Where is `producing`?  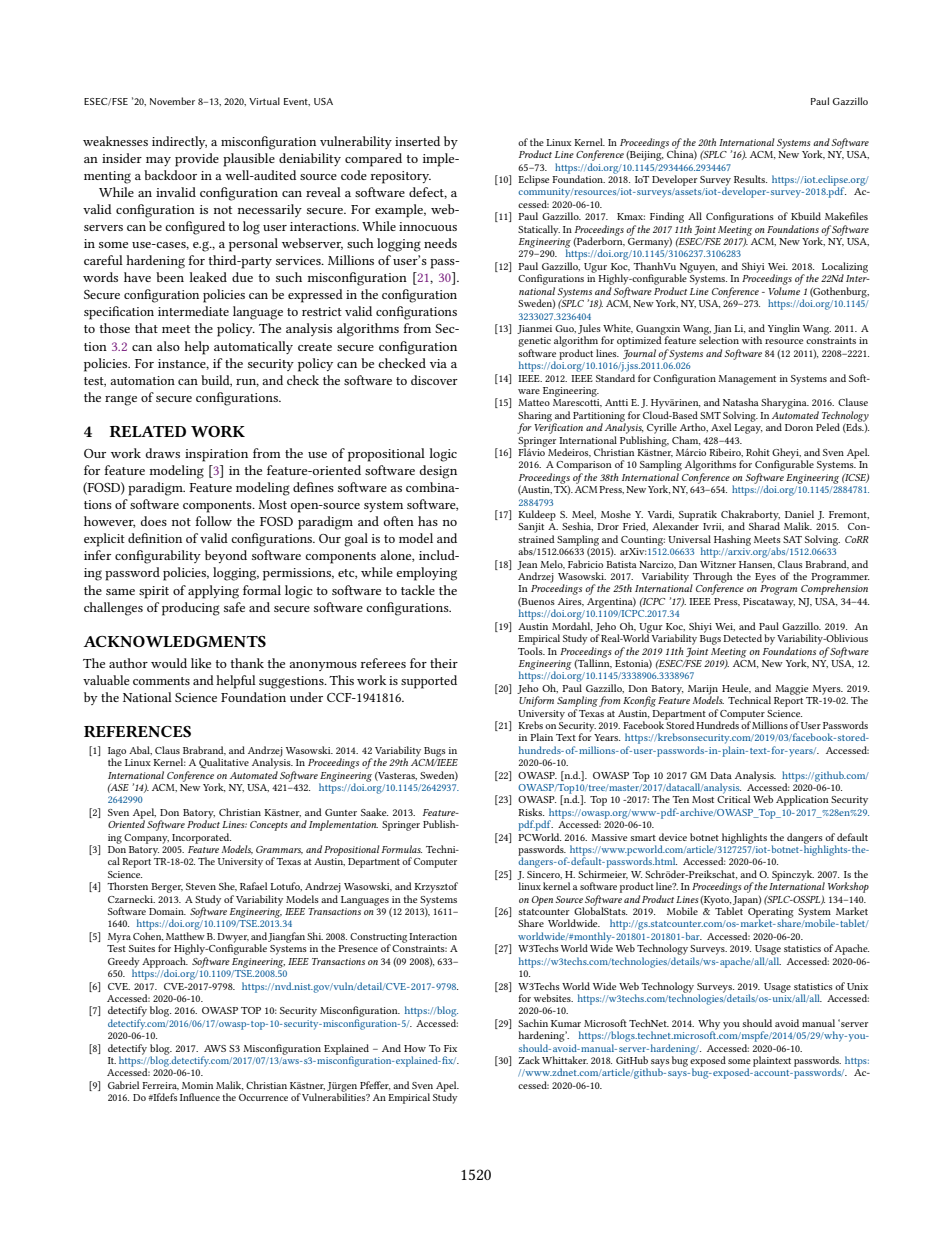
producing is located at coordinates (191, 609).
